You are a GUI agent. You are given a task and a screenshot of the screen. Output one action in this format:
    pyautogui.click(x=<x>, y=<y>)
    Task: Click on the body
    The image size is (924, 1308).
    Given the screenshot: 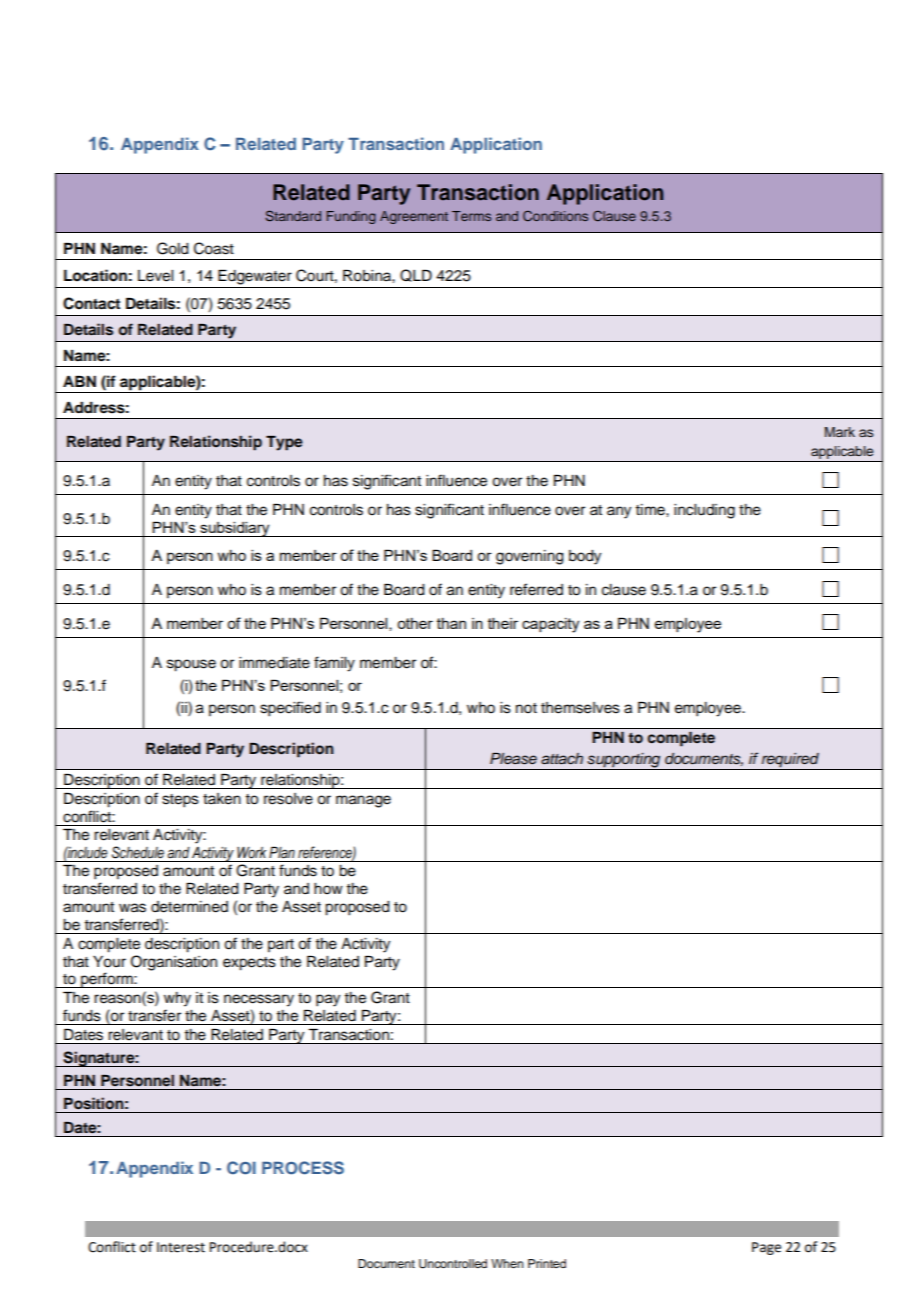 What is the action you would take?
    pyautogui.click(x=585, y=557)
